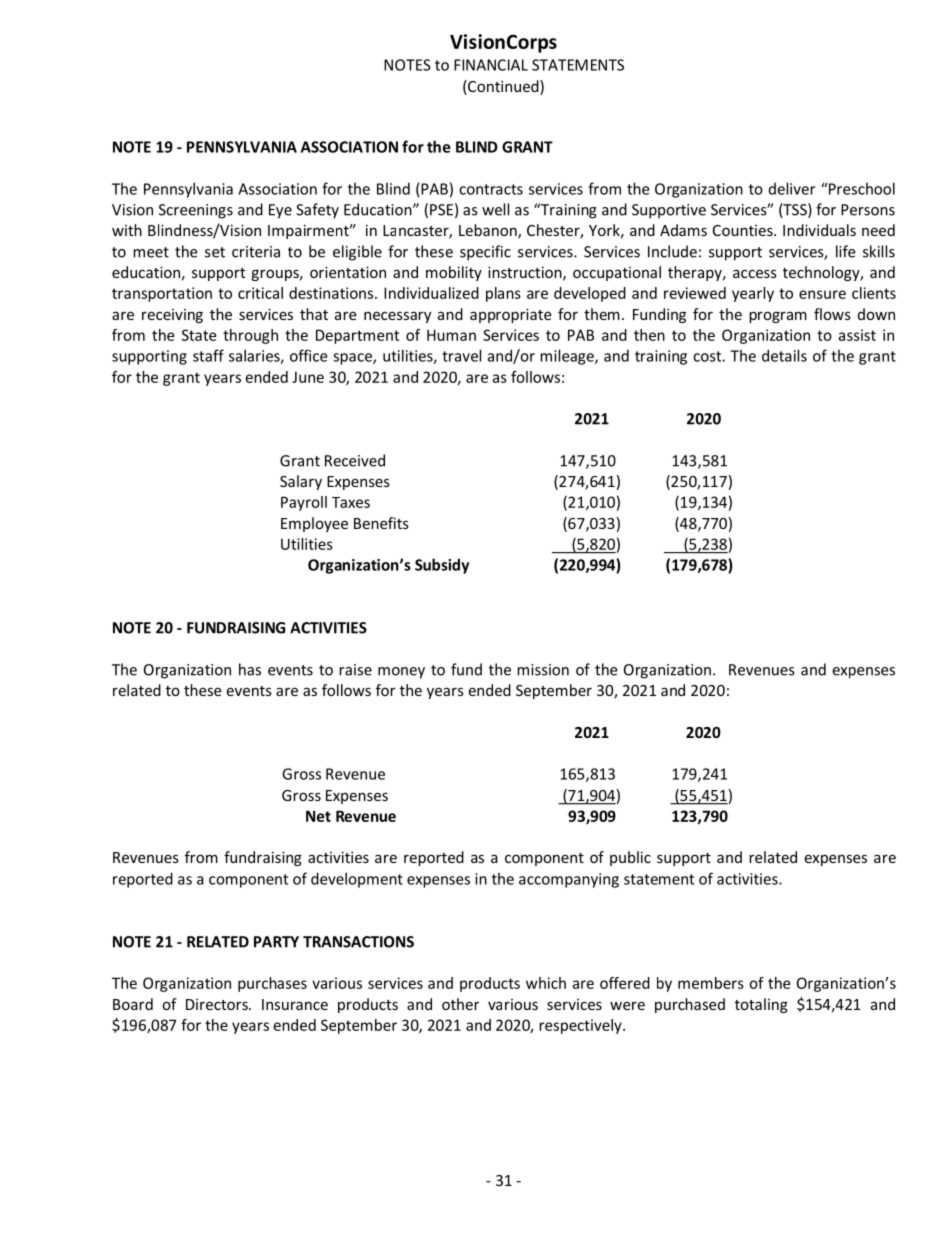  What do you see at coordinates (784, 355) in the page?
I see `details` at bounding box center [784, 355].
